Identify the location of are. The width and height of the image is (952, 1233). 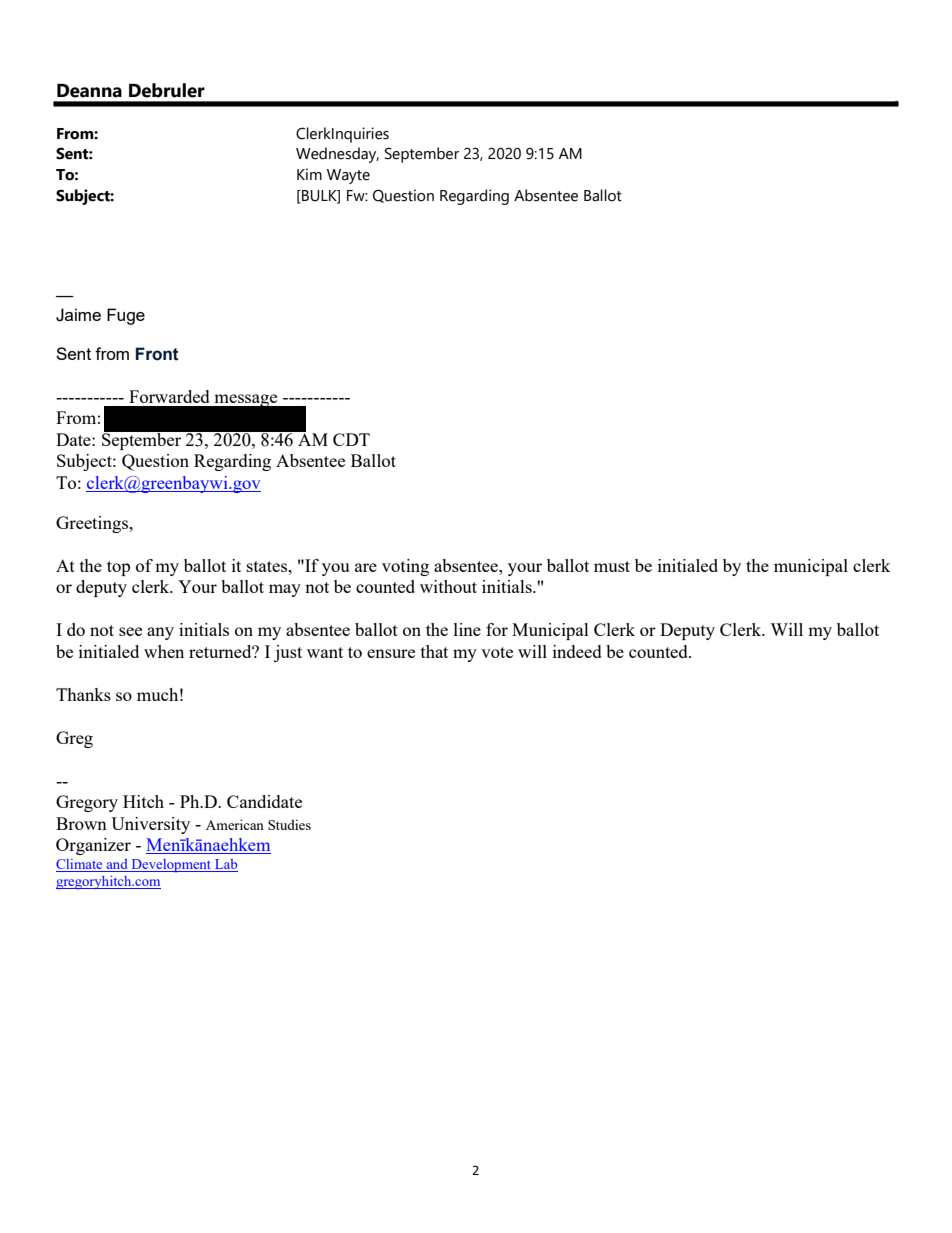
(366, 567).
